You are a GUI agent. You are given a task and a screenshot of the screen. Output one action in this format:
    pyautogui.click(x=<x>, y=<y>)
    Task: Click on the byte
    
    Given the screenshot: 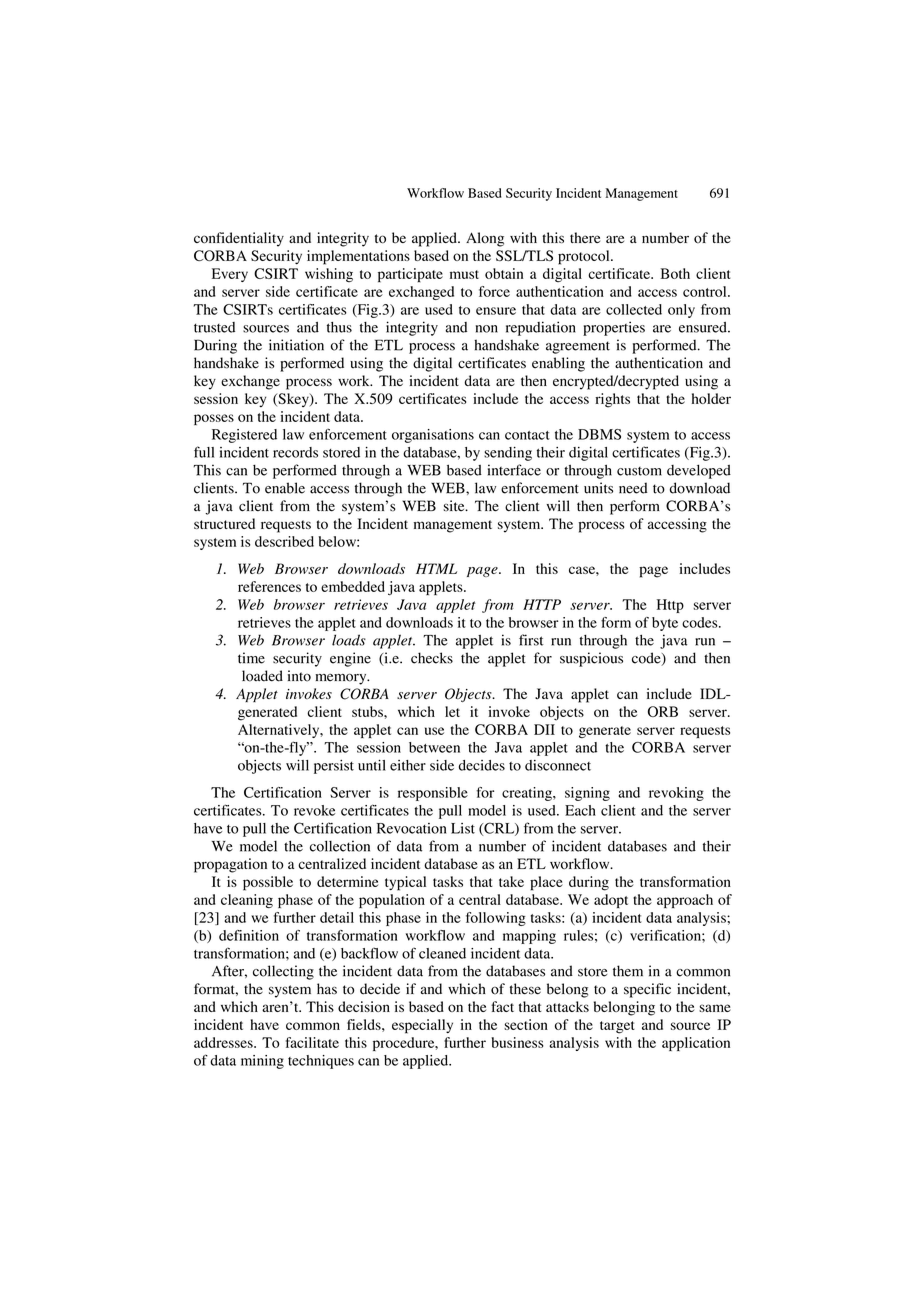 What is the action you would take?
    pyautogui.click(x=665, y=624)
